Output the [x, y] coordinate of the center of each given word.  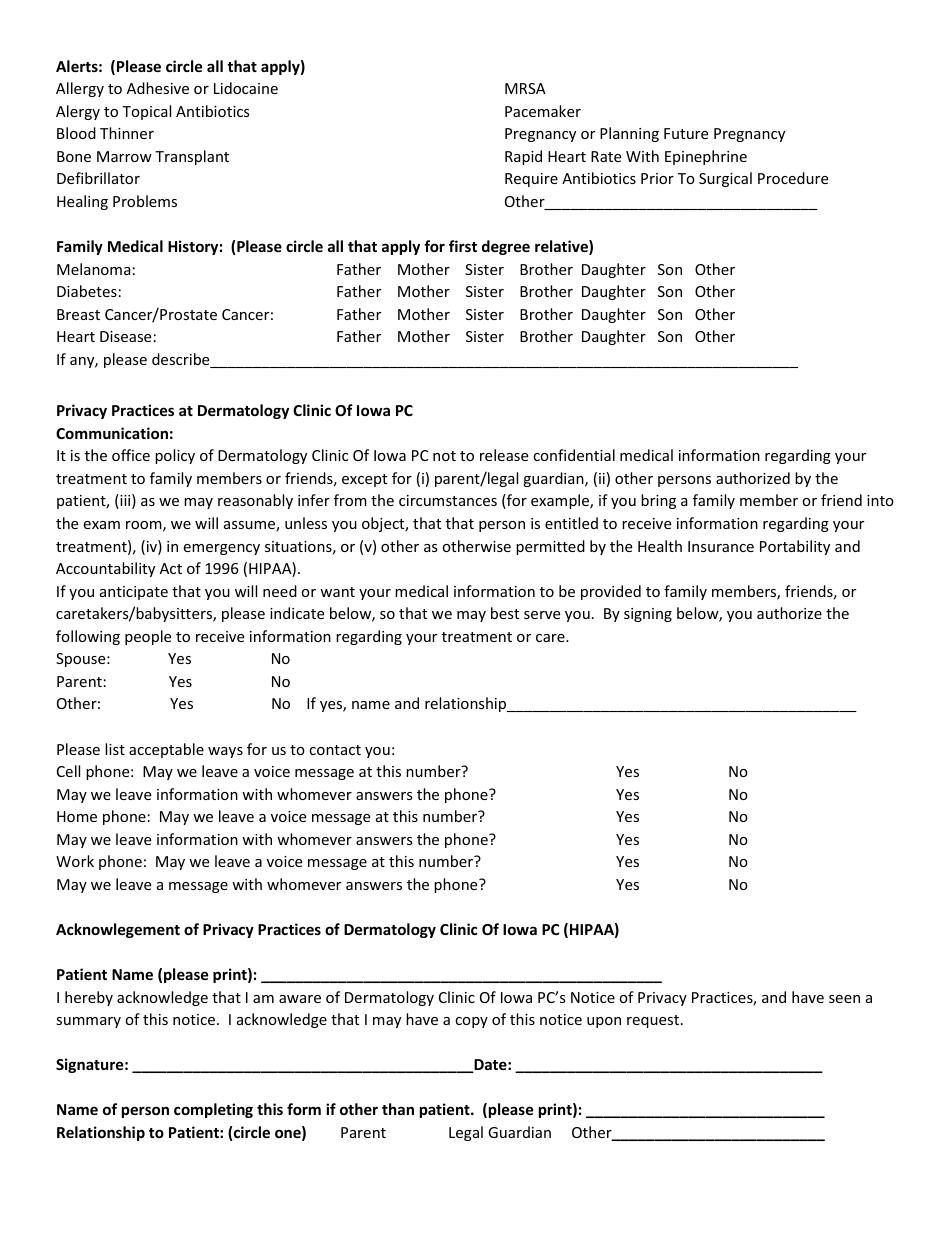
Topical [146, 112]
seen [844, 999]
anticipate [134, 593]
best [505, 613]
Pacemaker [543, 111]
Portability [795, 547]
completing [213, 1110]
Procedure [793, 178]
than [398, 1109]
